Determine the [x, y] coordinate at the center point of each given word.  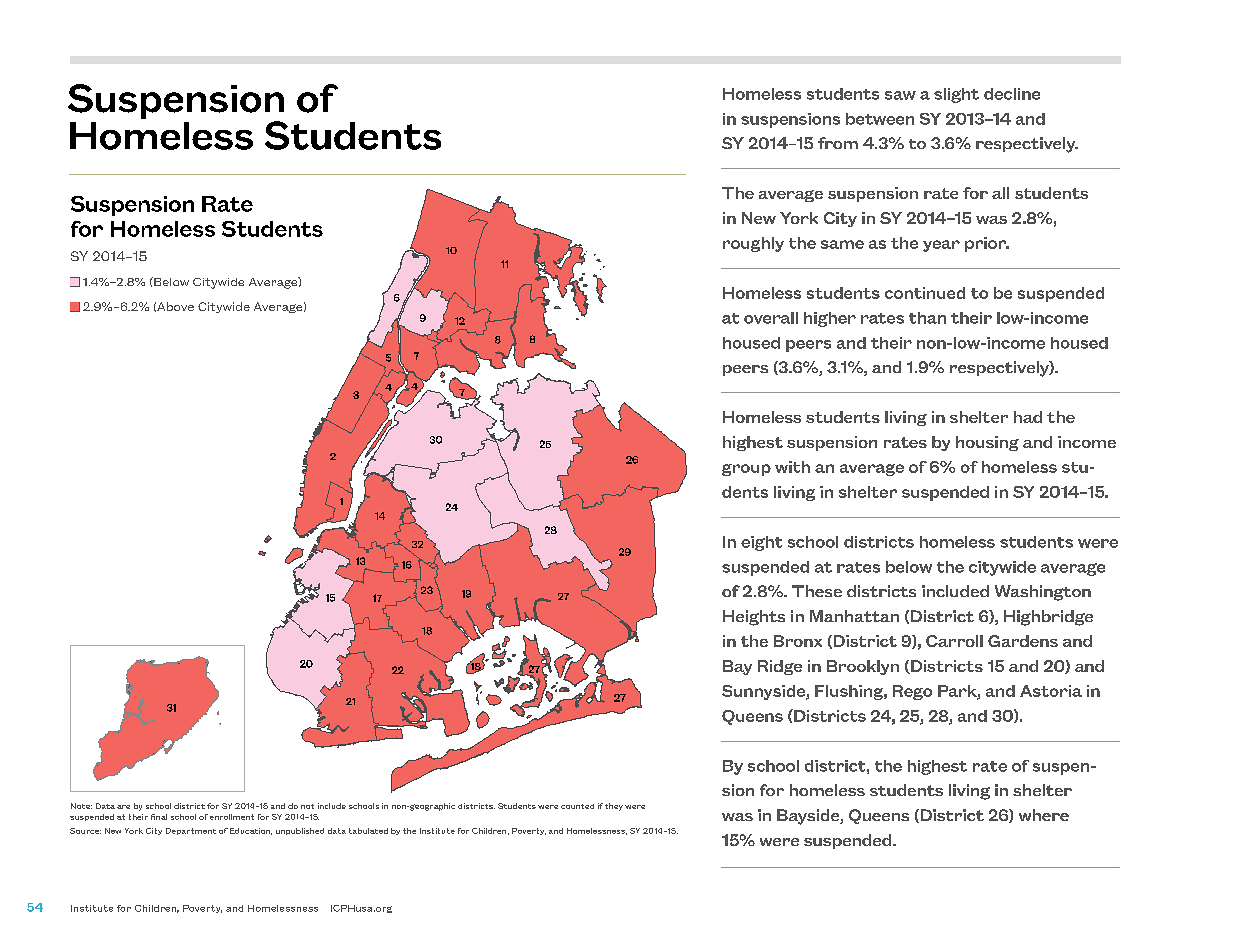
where [1044, 815]
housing [987, 443]
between [880, 119]
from [838, 143]
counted [577, 806]
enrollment [232, 817]
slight [956, 95]
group [746, 470]
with [792, 467]
